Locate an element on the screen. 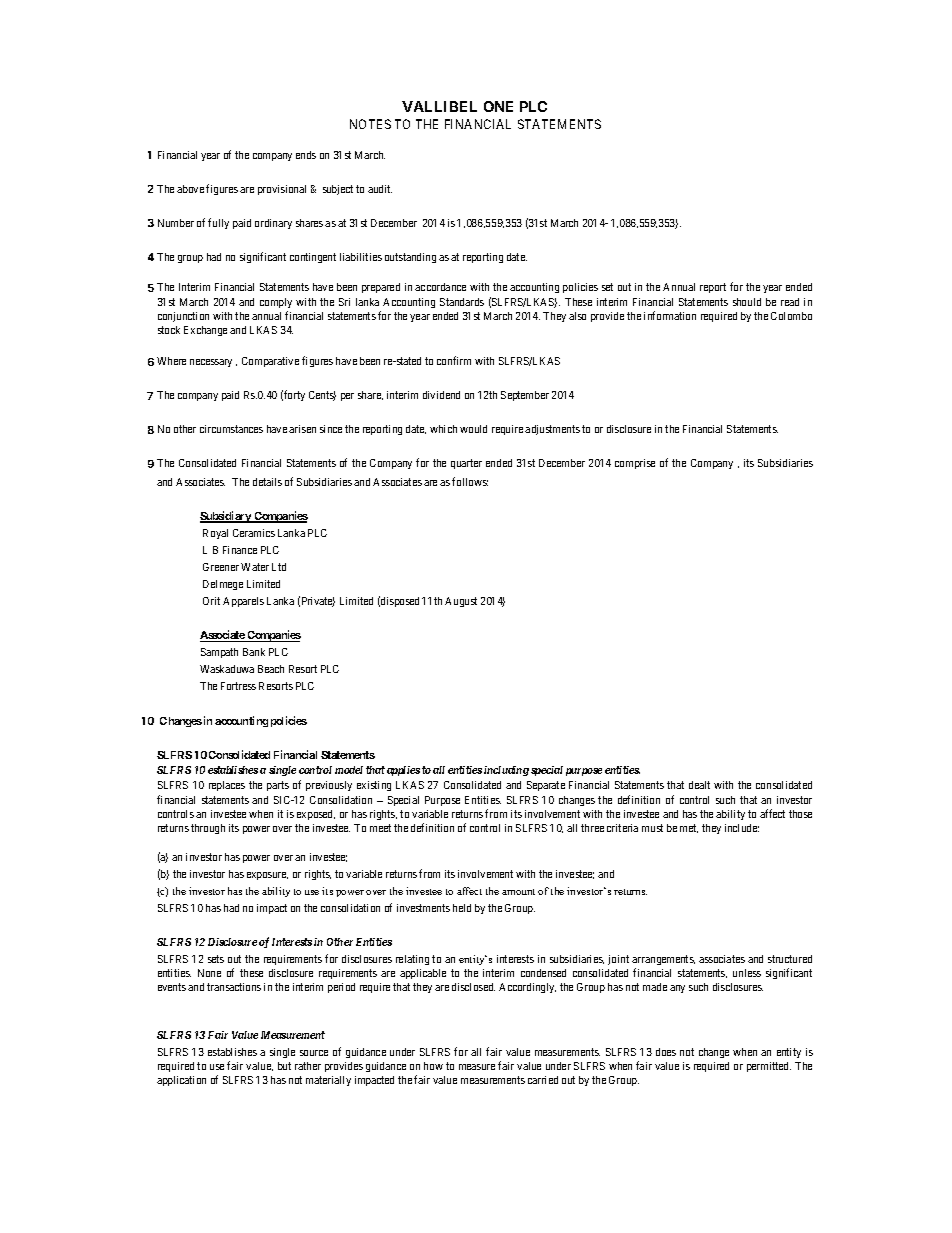 The height and width of the screenshot is (1233, 952). Water is located at coordinates (255, 567).
